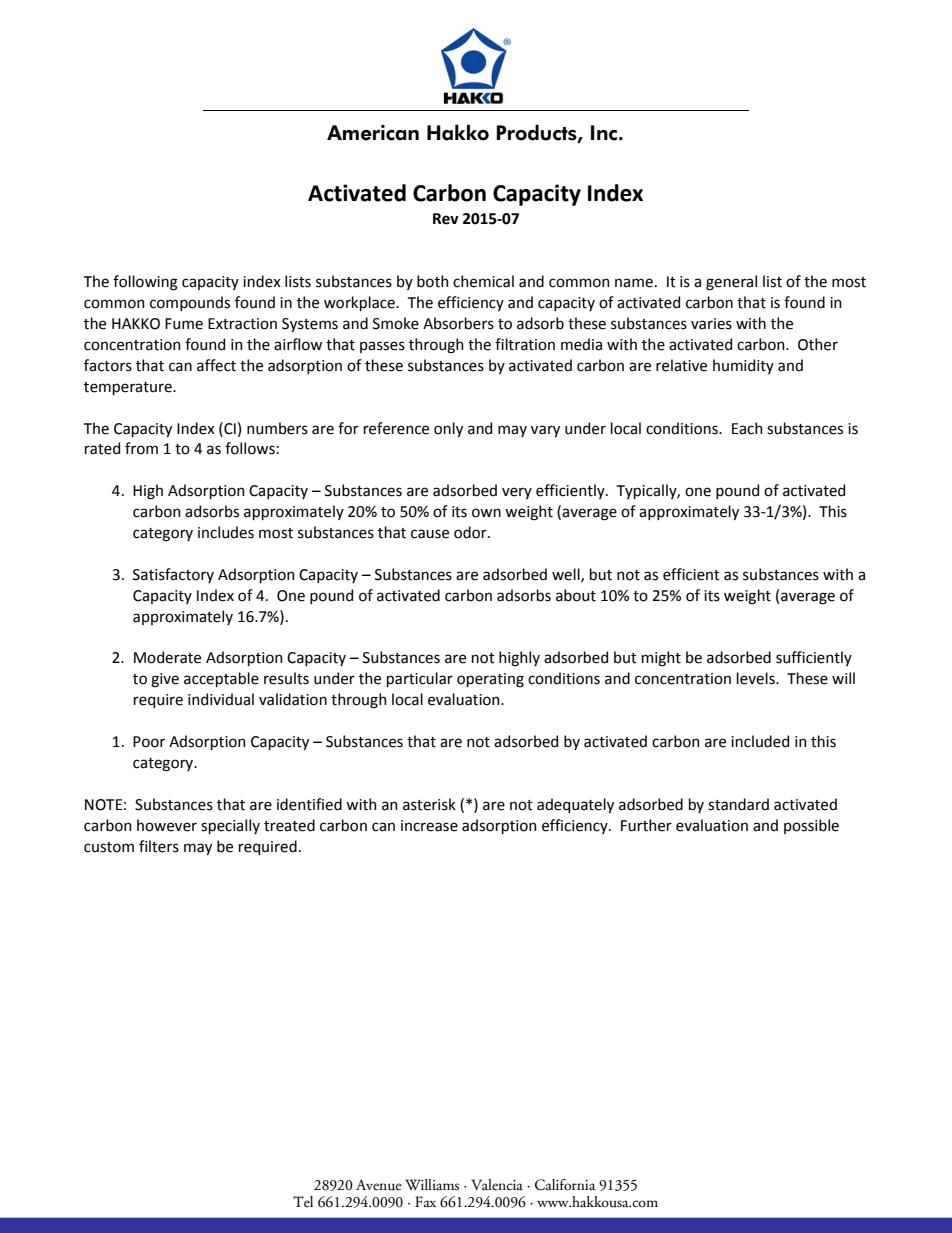  I want to click on Rev, so click(446, 219).
